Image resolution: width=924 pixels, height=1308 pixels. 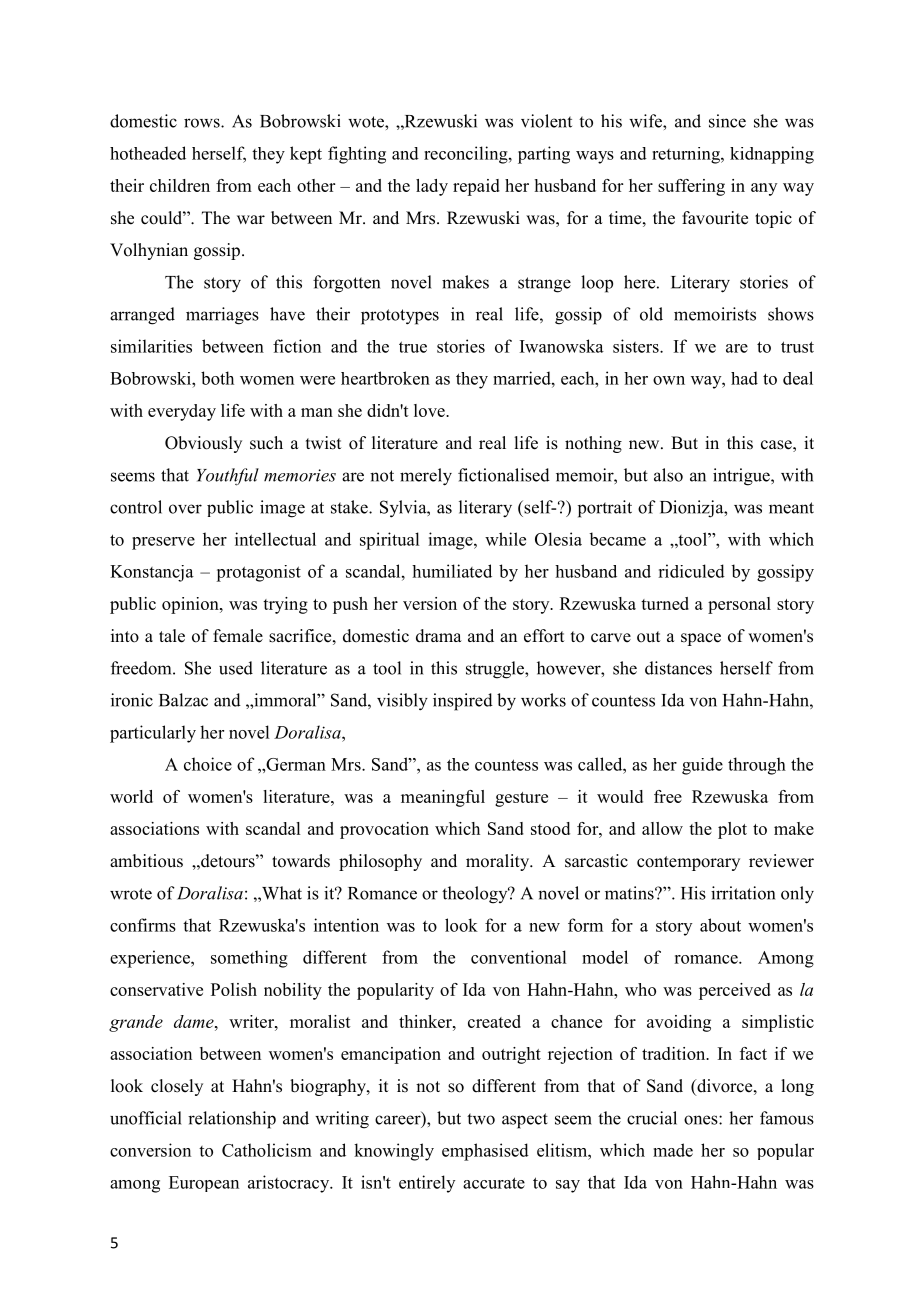 I want to click on European, so click(x=204, y=1184).
